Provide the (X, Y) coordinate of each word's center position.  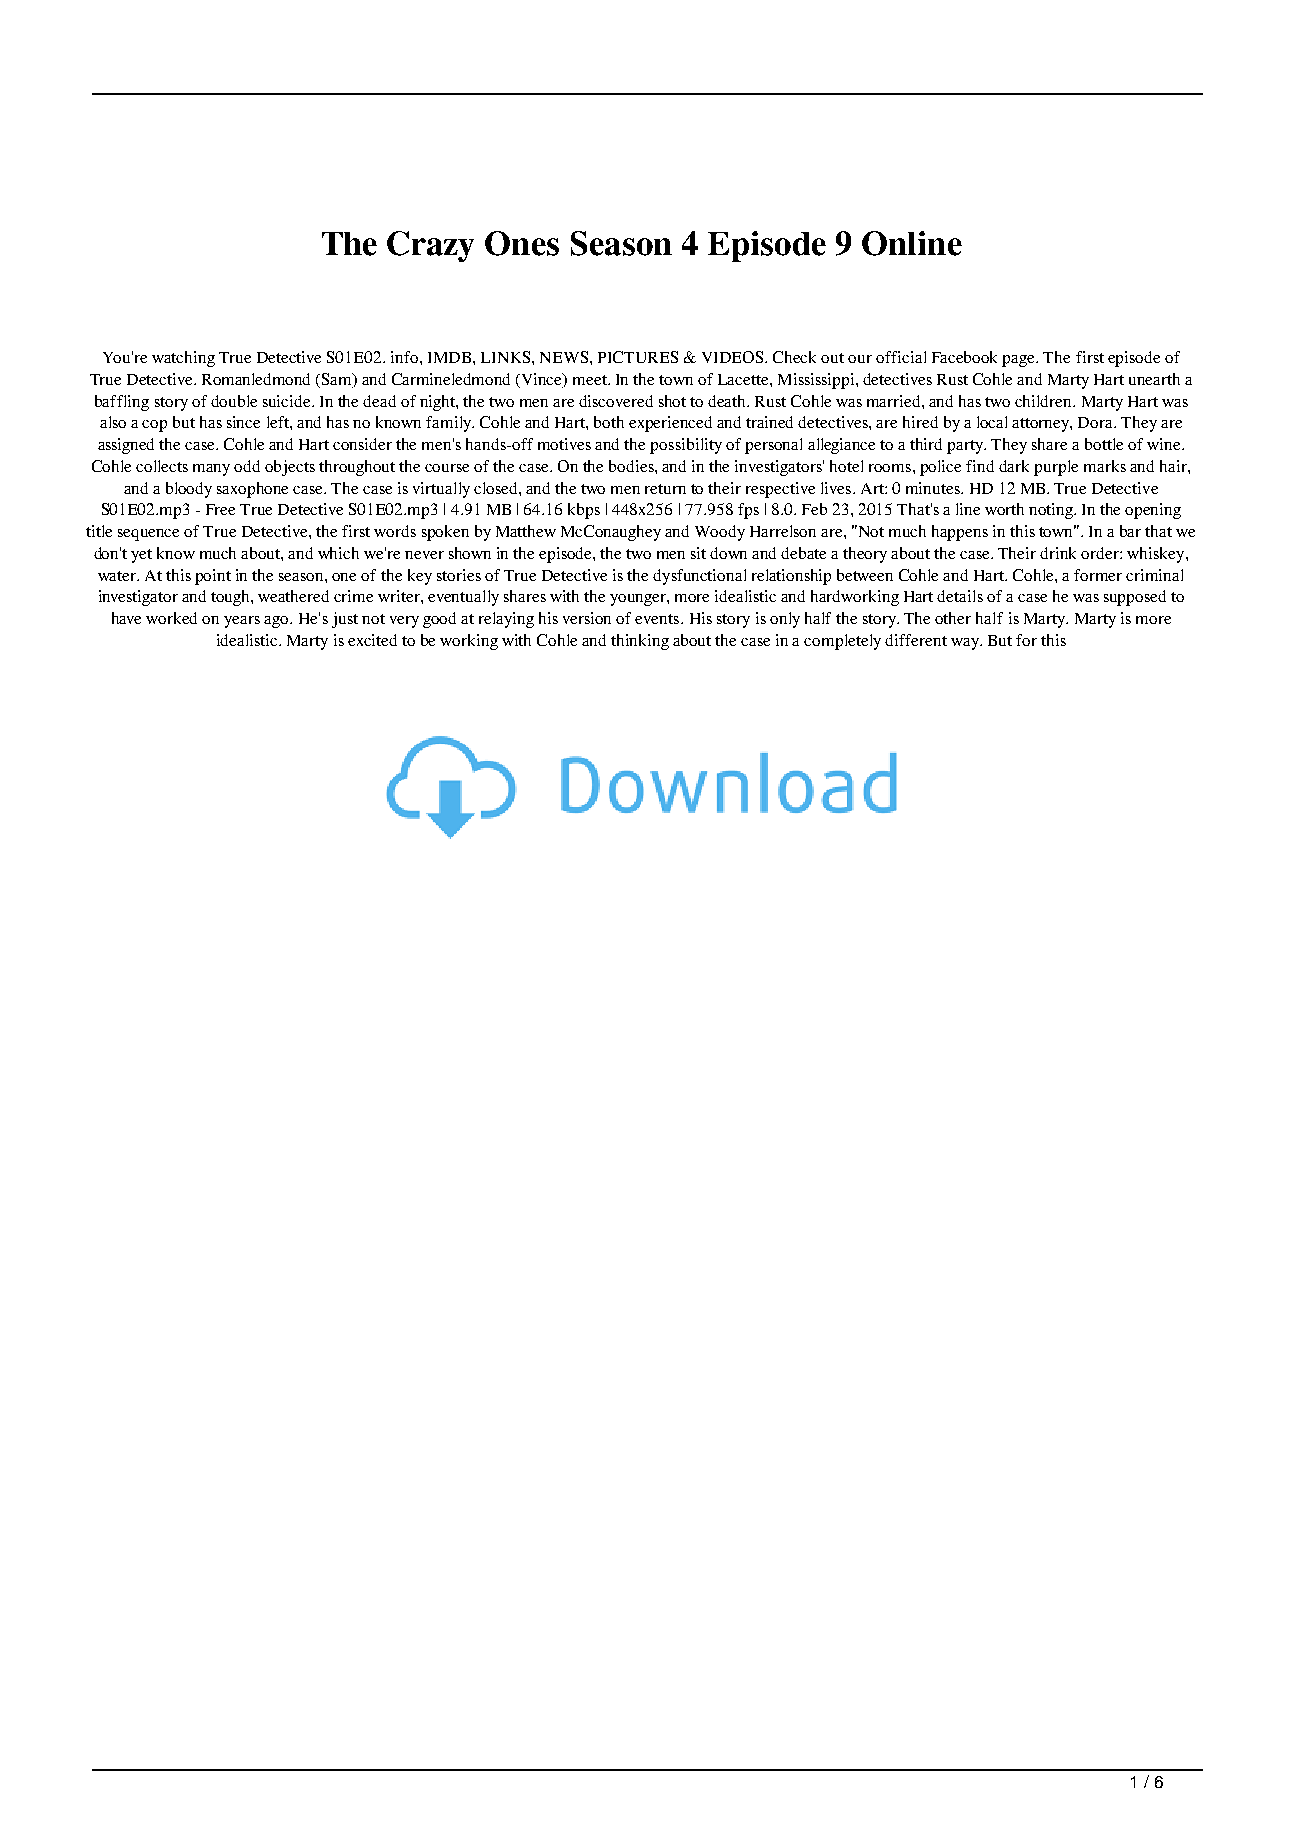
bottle (1104, 444)
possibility (686, 446)
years (242, 622)
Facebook (964, 357)
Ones (522, 243)
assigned (126, 446)
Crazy (430, 246)
